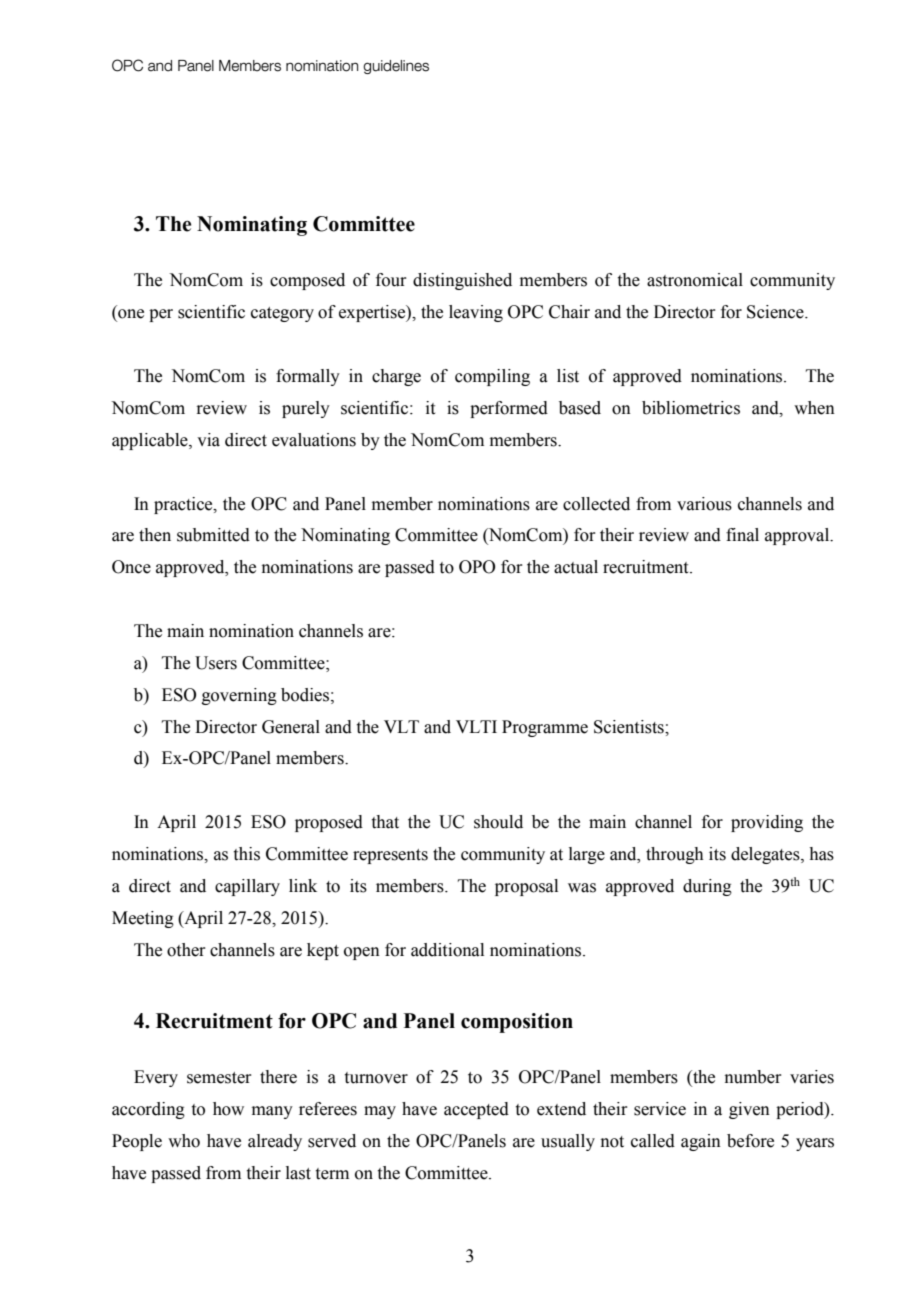 Image resolution: width=924 pixels, height=1307 pixels. What do you see at coordinates (776, 312) in the page?
I see `Science` at bounding box center [776, 312].
